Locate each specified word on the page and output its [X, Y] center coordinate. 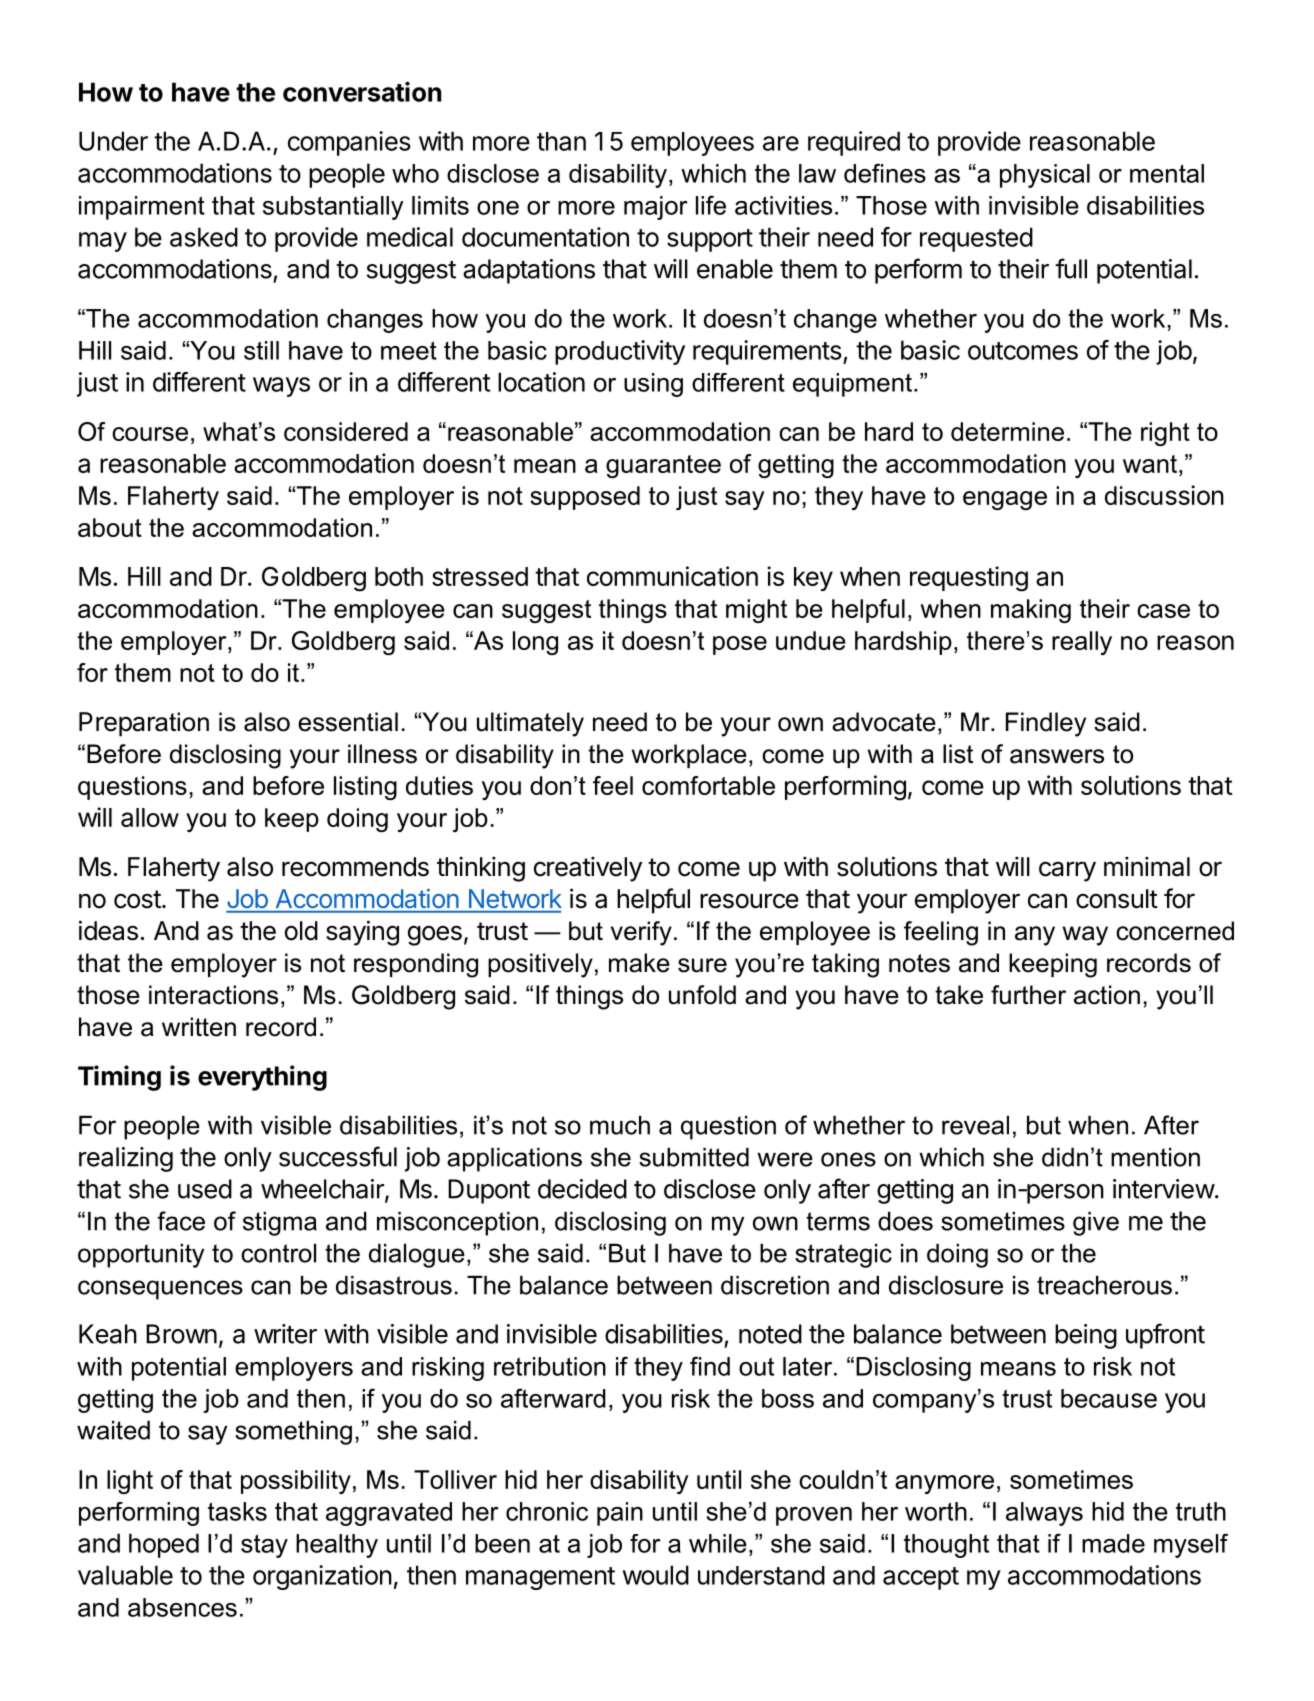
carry [1067, 871]
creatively [588, 869]
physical [1045, 176]
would [656, 1575]
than [561, 141]
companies [349, 143]
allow [150, 817]
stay [264, 1546]
